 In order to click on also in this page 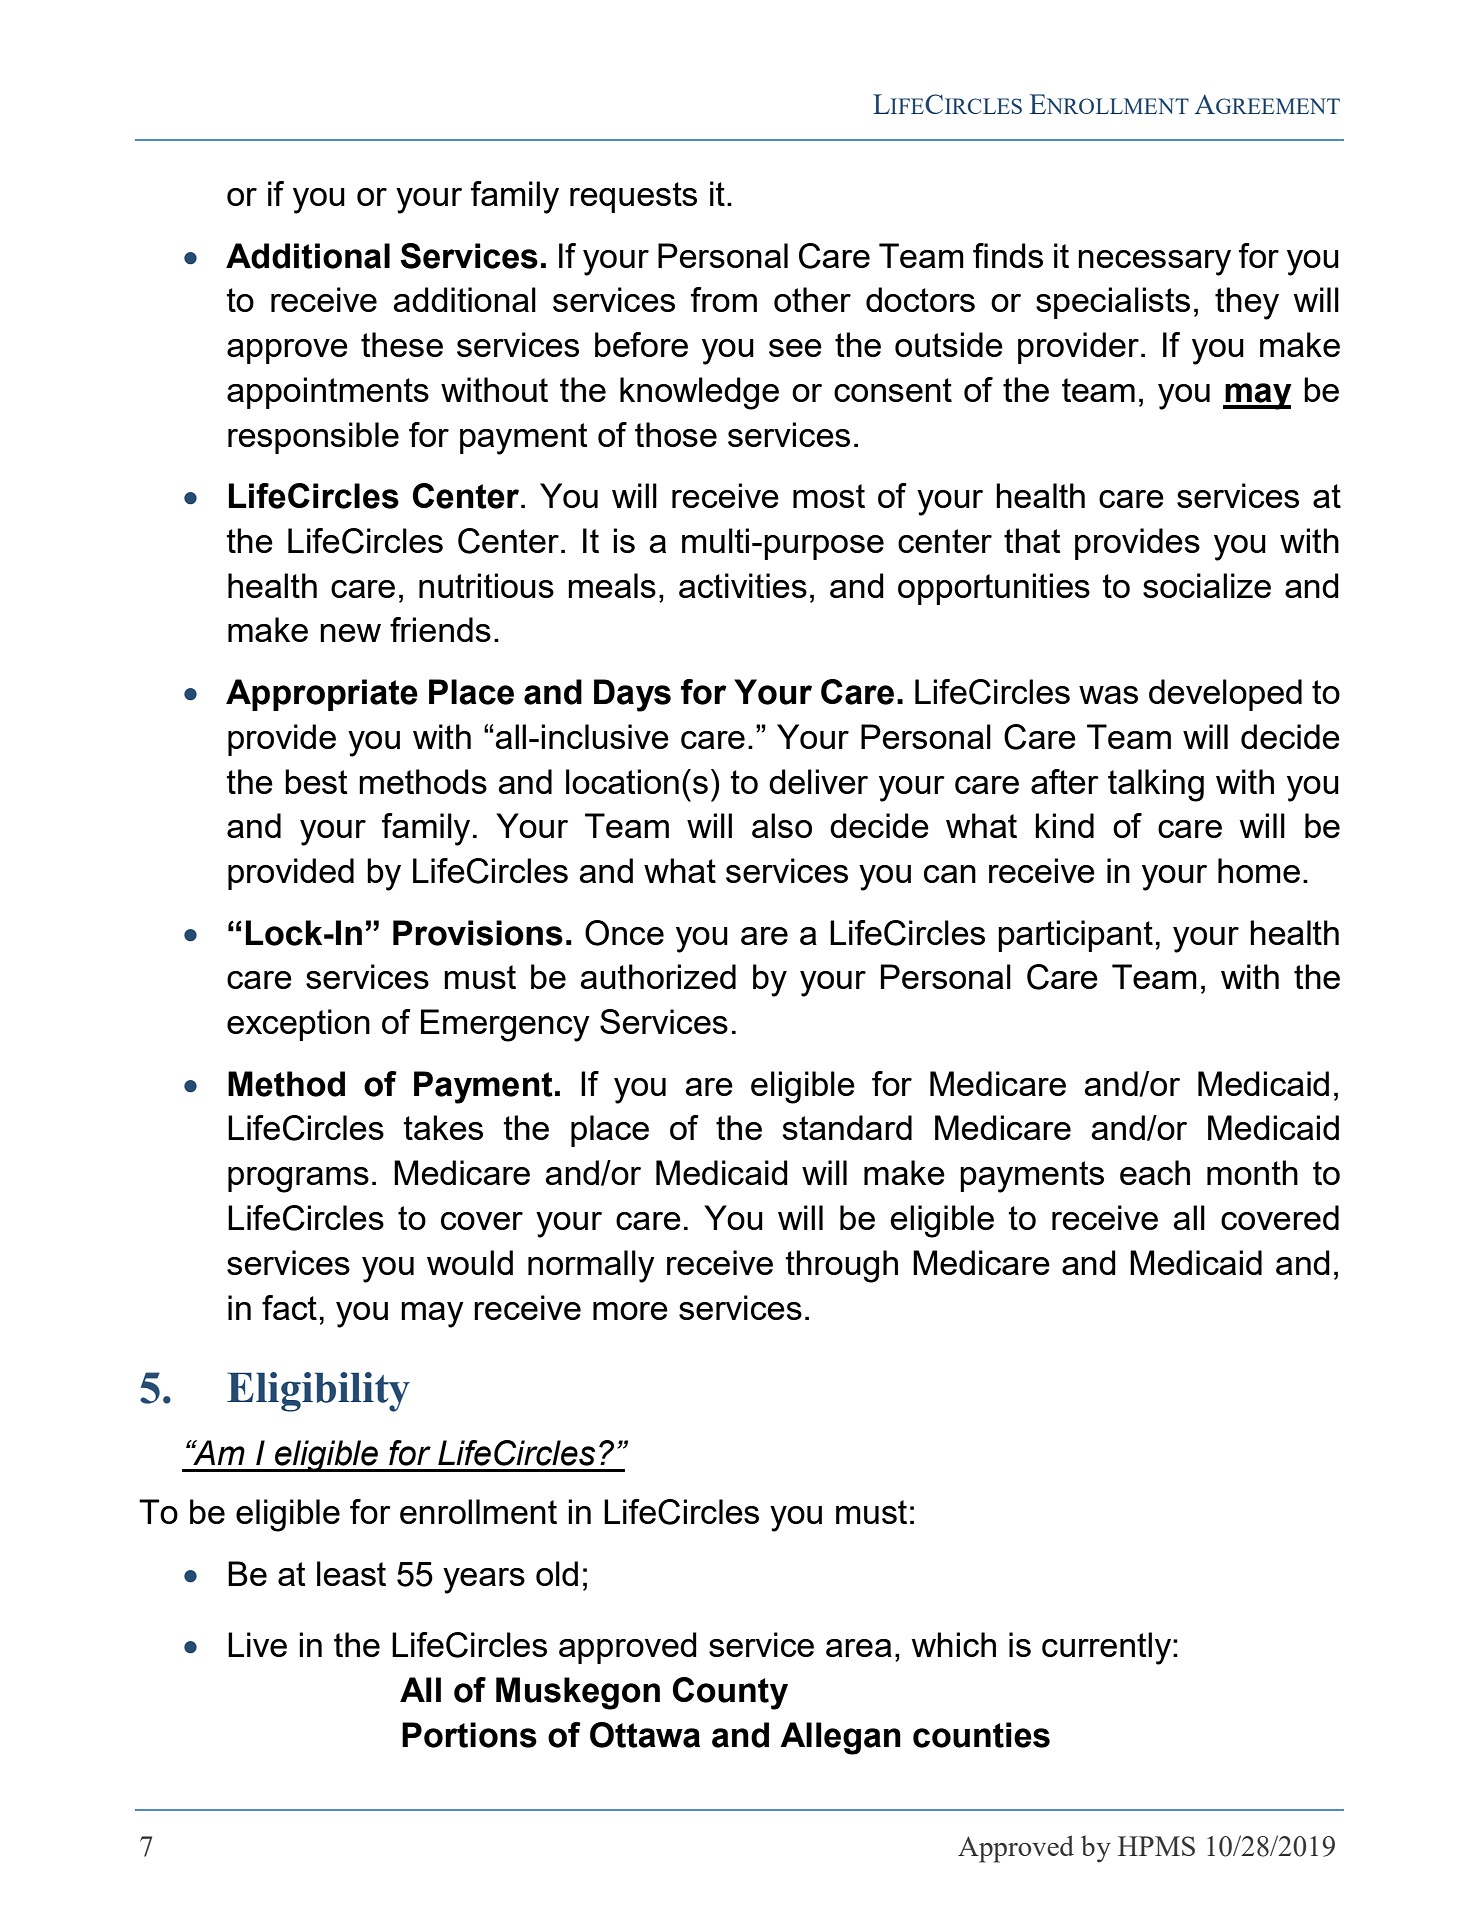, I will do `click(782, 825)`.
